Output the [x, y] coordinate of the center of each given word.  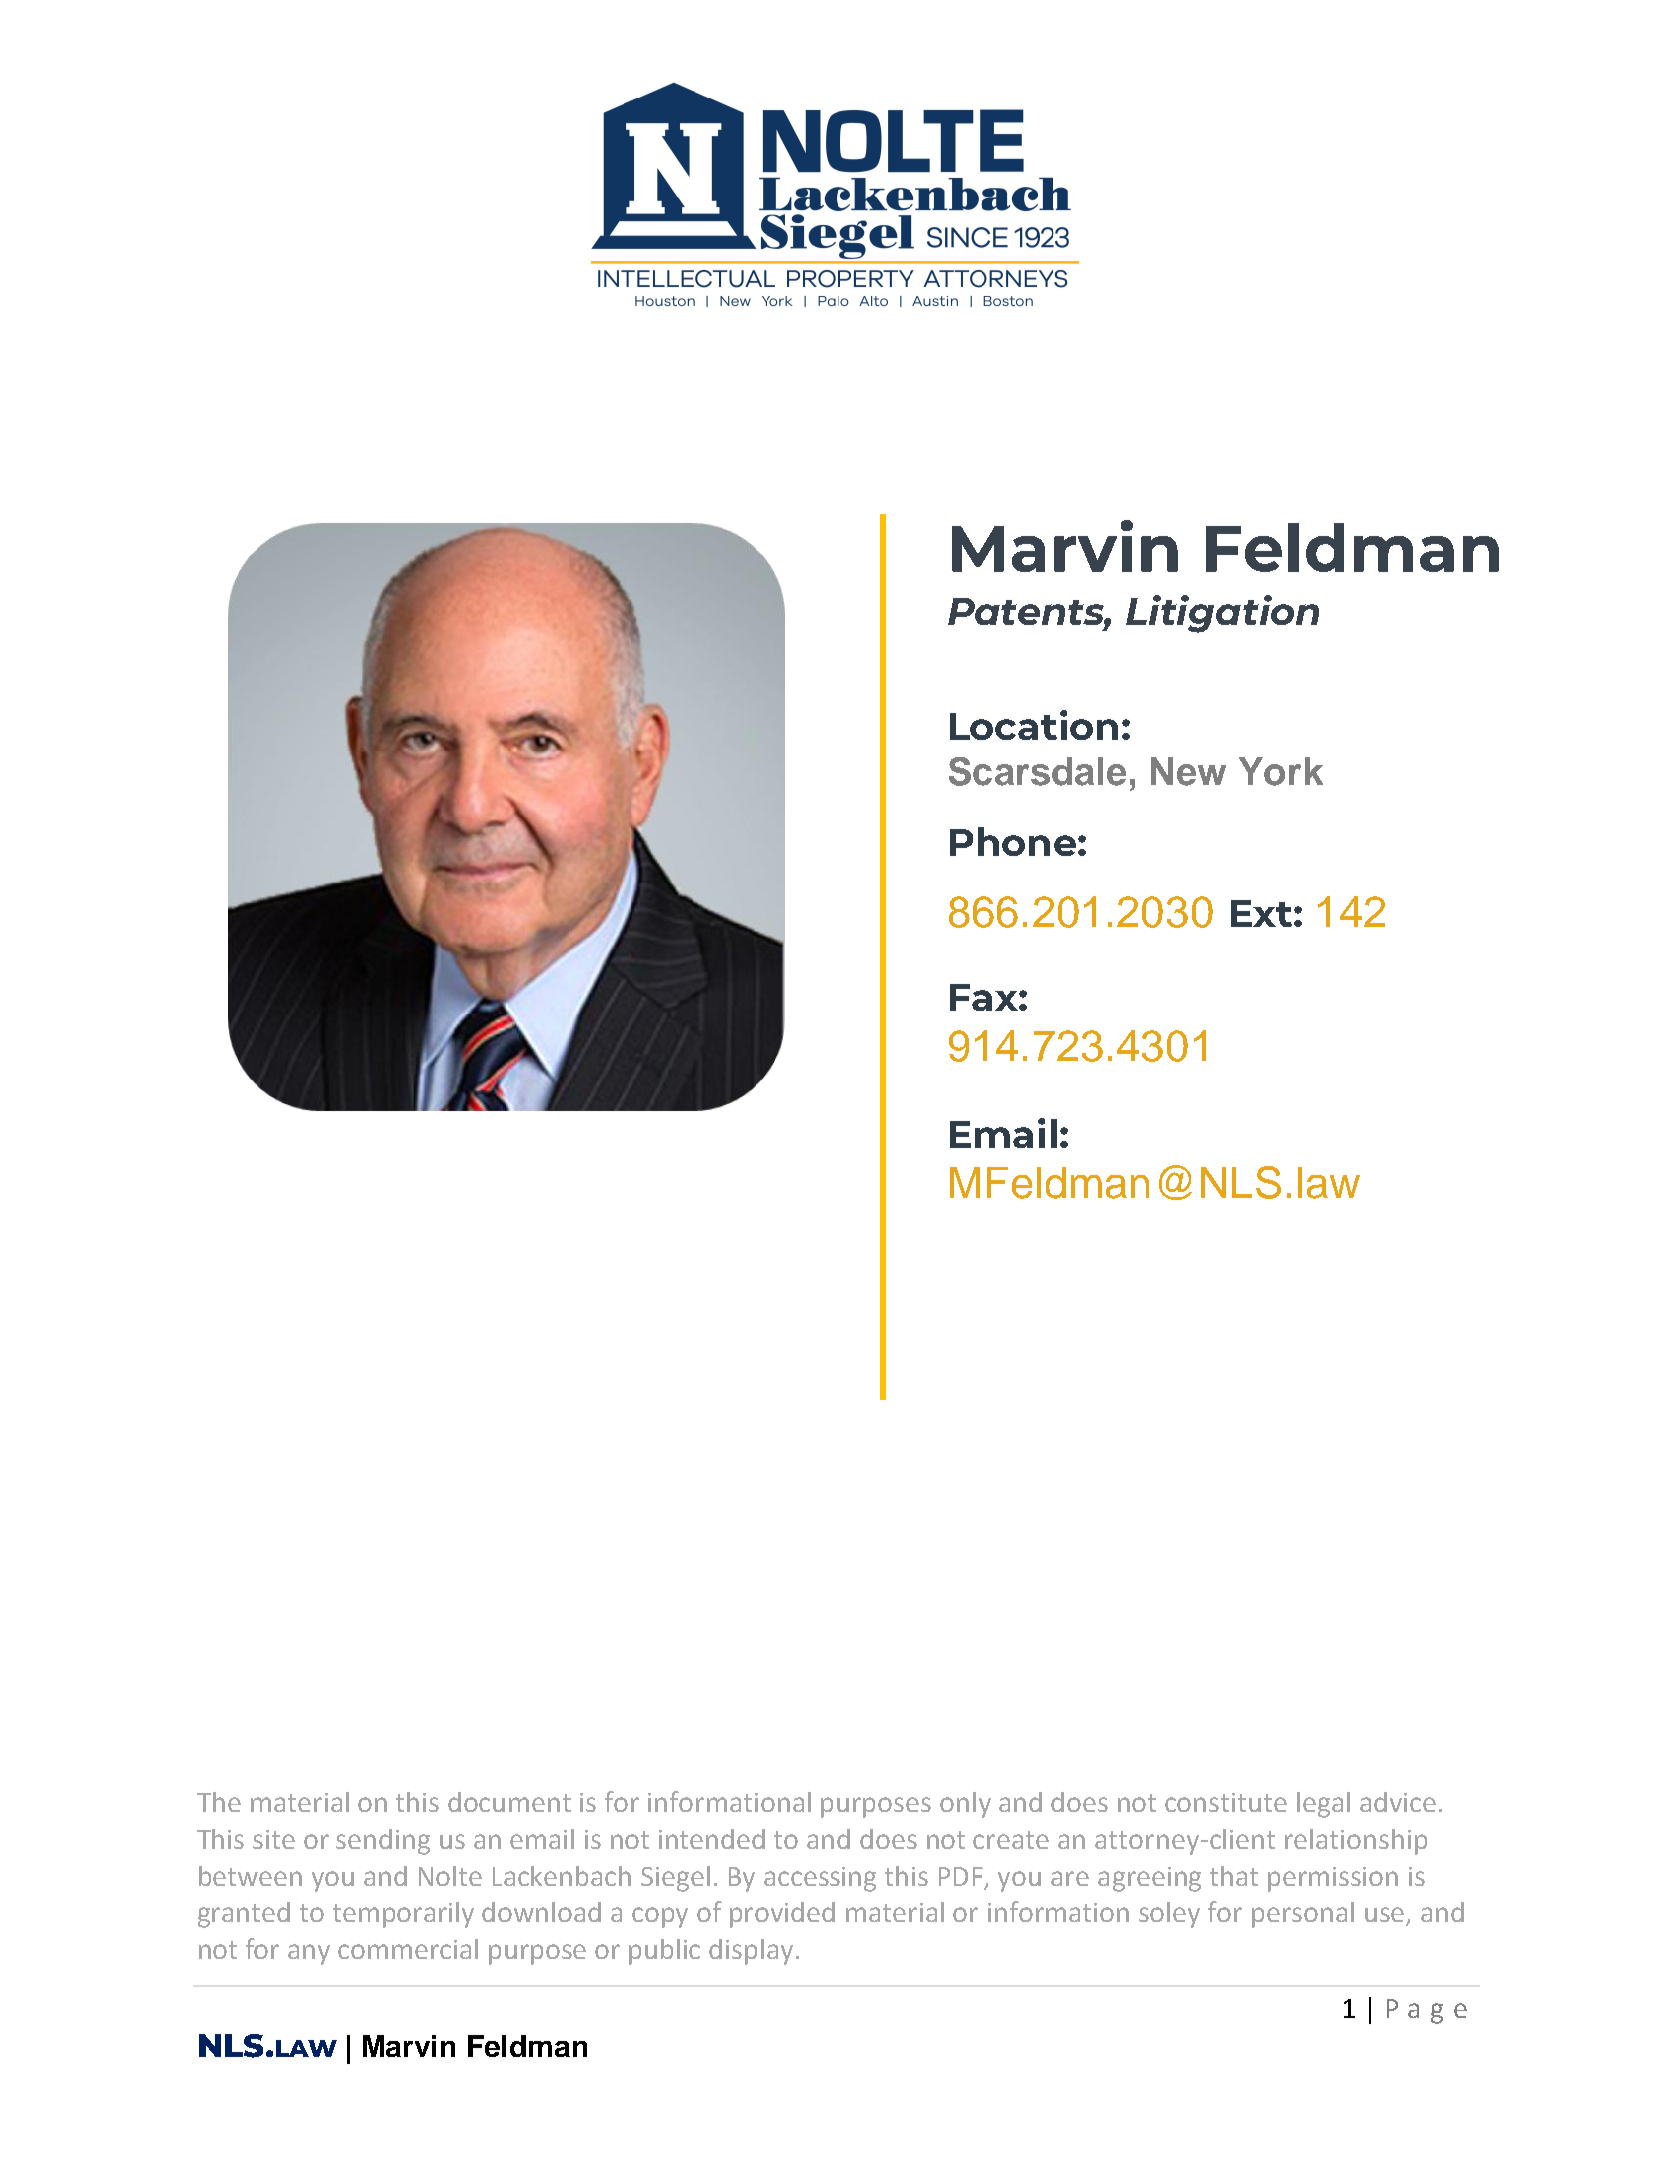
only [965, 1805]
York [1281, 771]
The [219, 1802]
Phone [1013, 841]
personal [1303, 1915]
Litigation [1222, 614]
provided [782, 1915]
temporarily [403, 1915]
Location [1034, 725]
